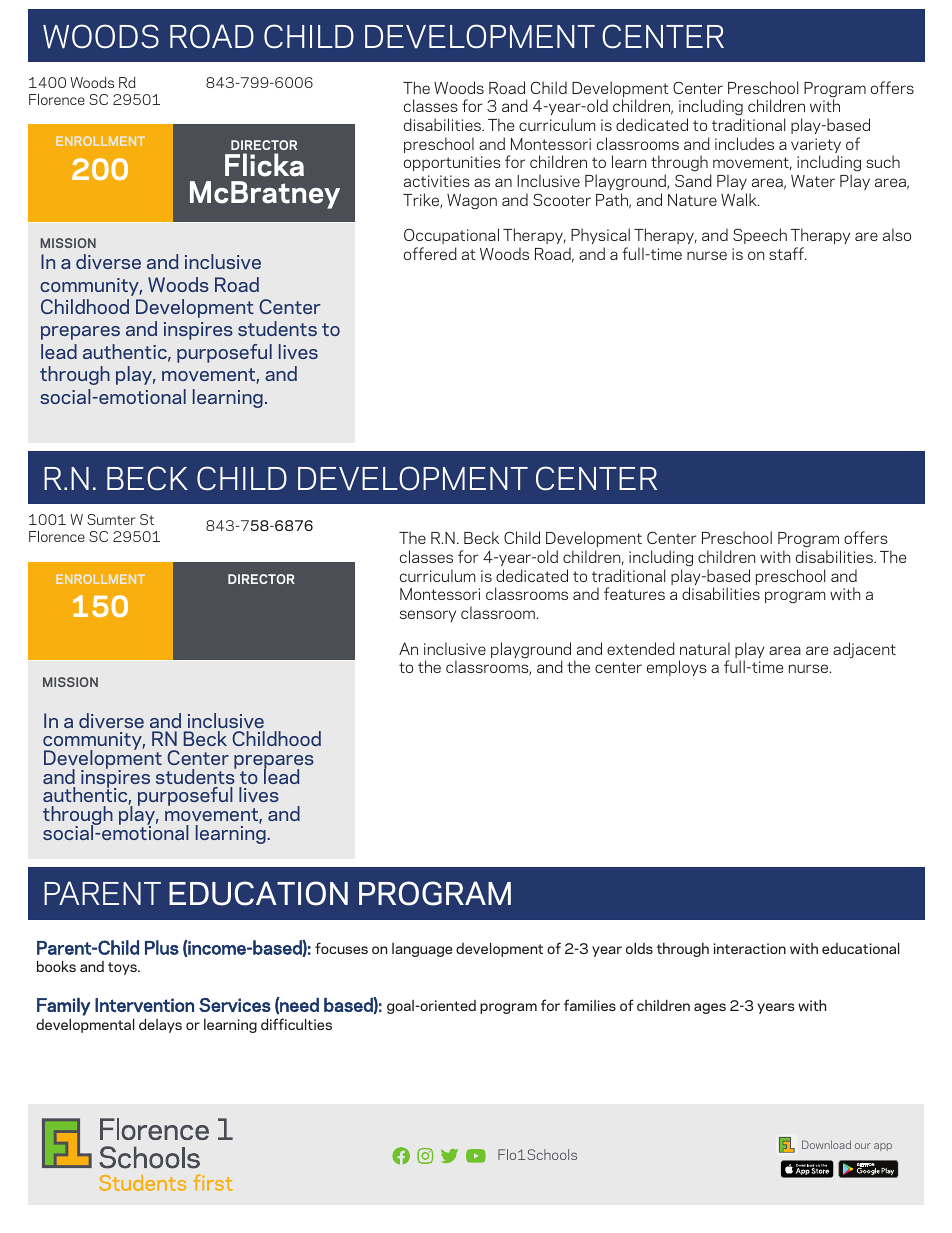  What do you see at coordinates (437, 181) in the document?
I see `activities` at bounding box center [437, 181].
